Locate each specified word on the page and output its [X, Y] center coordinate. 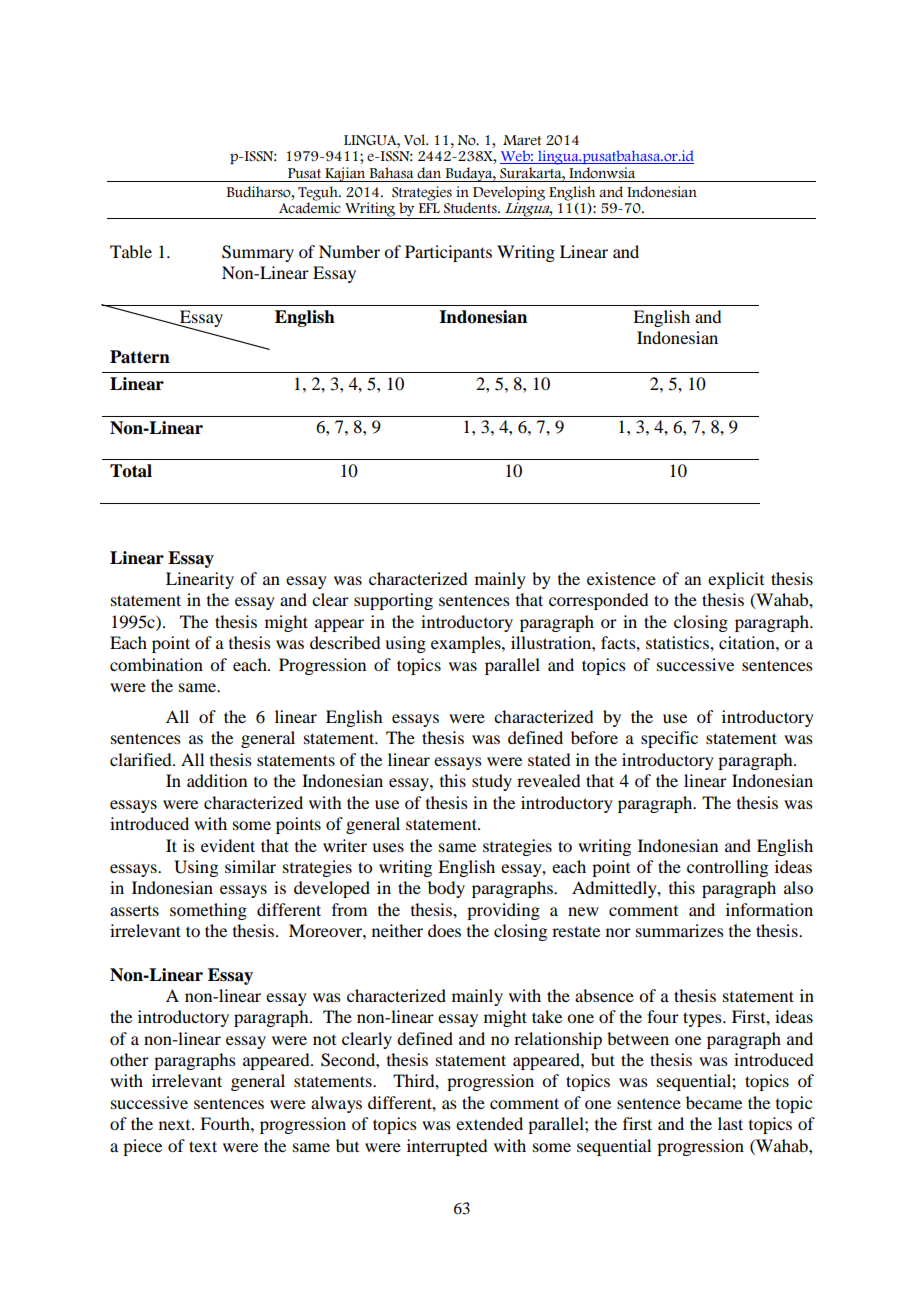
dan [429, 172]
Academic [310, 207]
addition [217, 780]
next [176, 1125]
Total [131, 471]
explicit [736, 580]
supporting [393, 601]
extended [489, 1123]
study [492, 782]
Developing [509, 194]
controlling [727, 868]
